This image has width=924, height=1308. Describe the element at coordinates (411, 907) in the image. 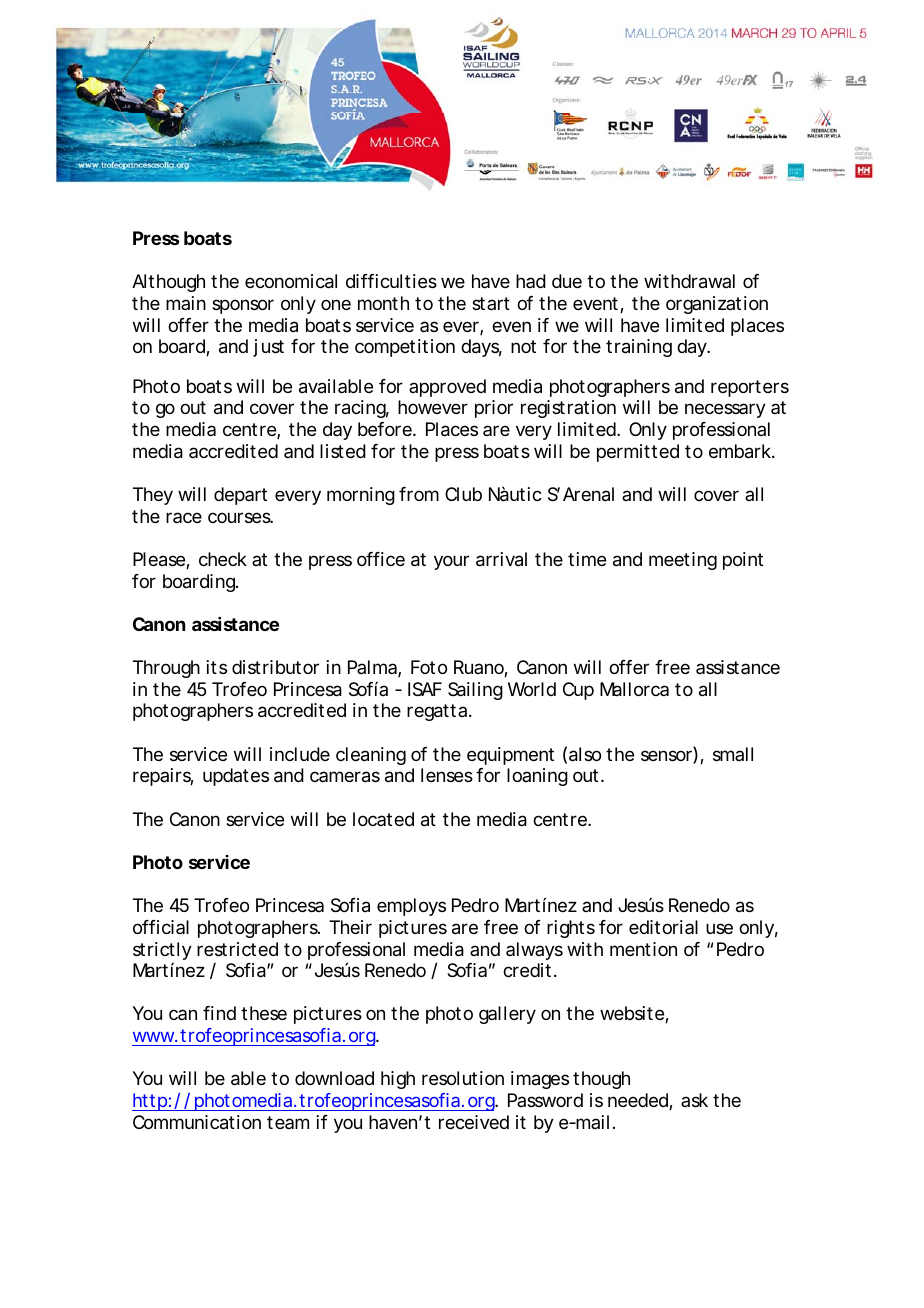

I see `employs` at that location.
